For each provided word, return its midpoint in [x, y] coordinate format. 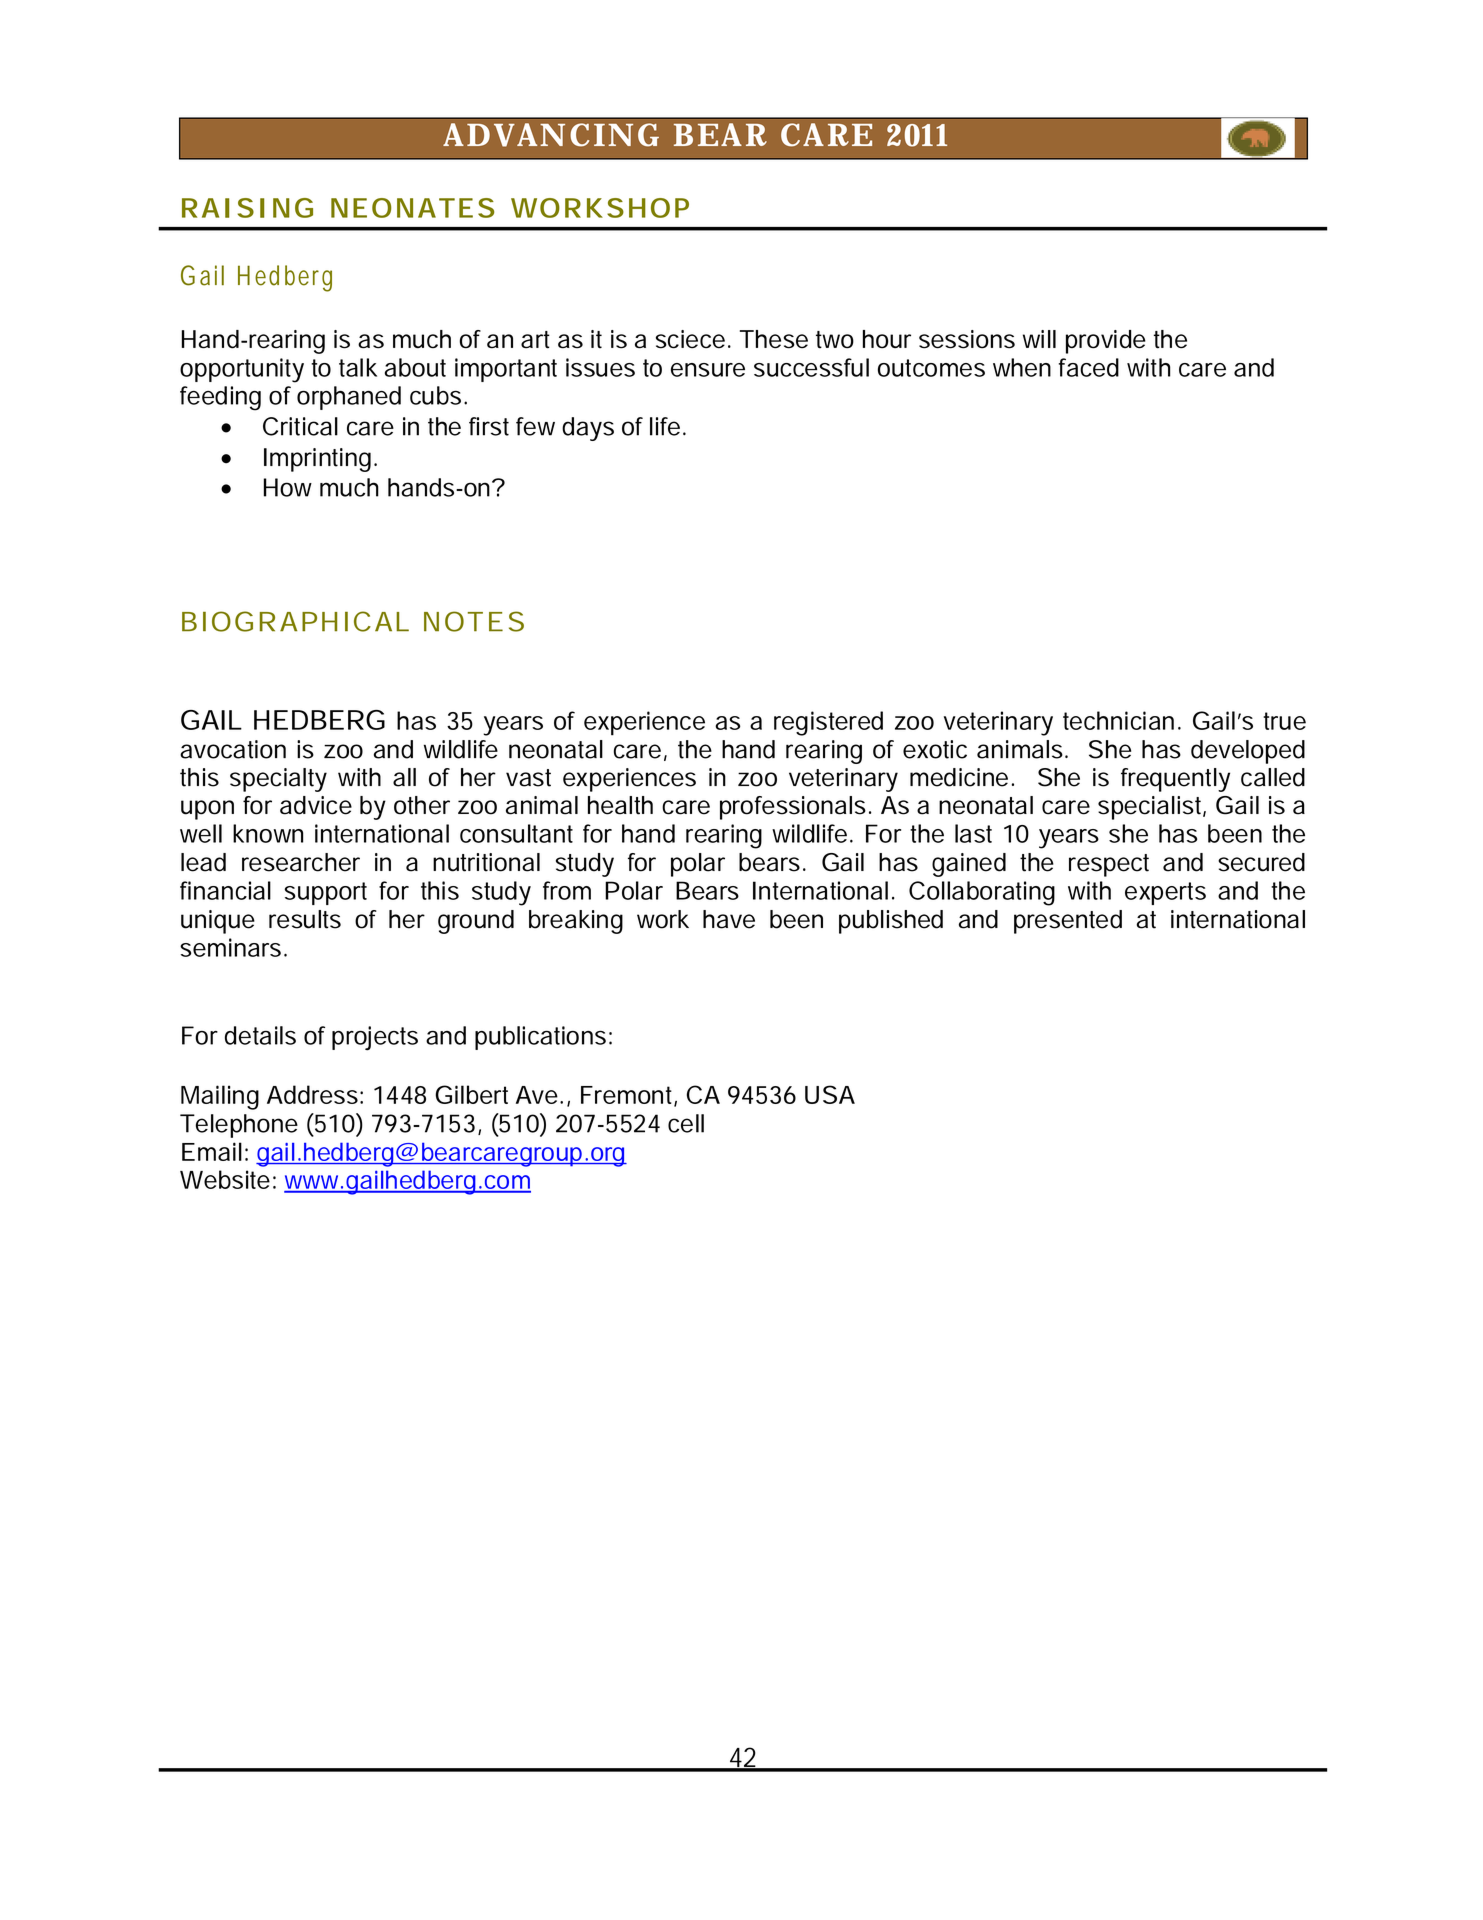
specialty [278, 780]
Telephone [239, 1126]
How [288, 487]
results [305, 919]
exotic [935, 749]
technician [1118, 720]
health [620, 805]
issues [600, 367]
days [588, 429]
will [1039, 339]
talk [358, 367]
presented [1068, 922]
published [891, 922]
